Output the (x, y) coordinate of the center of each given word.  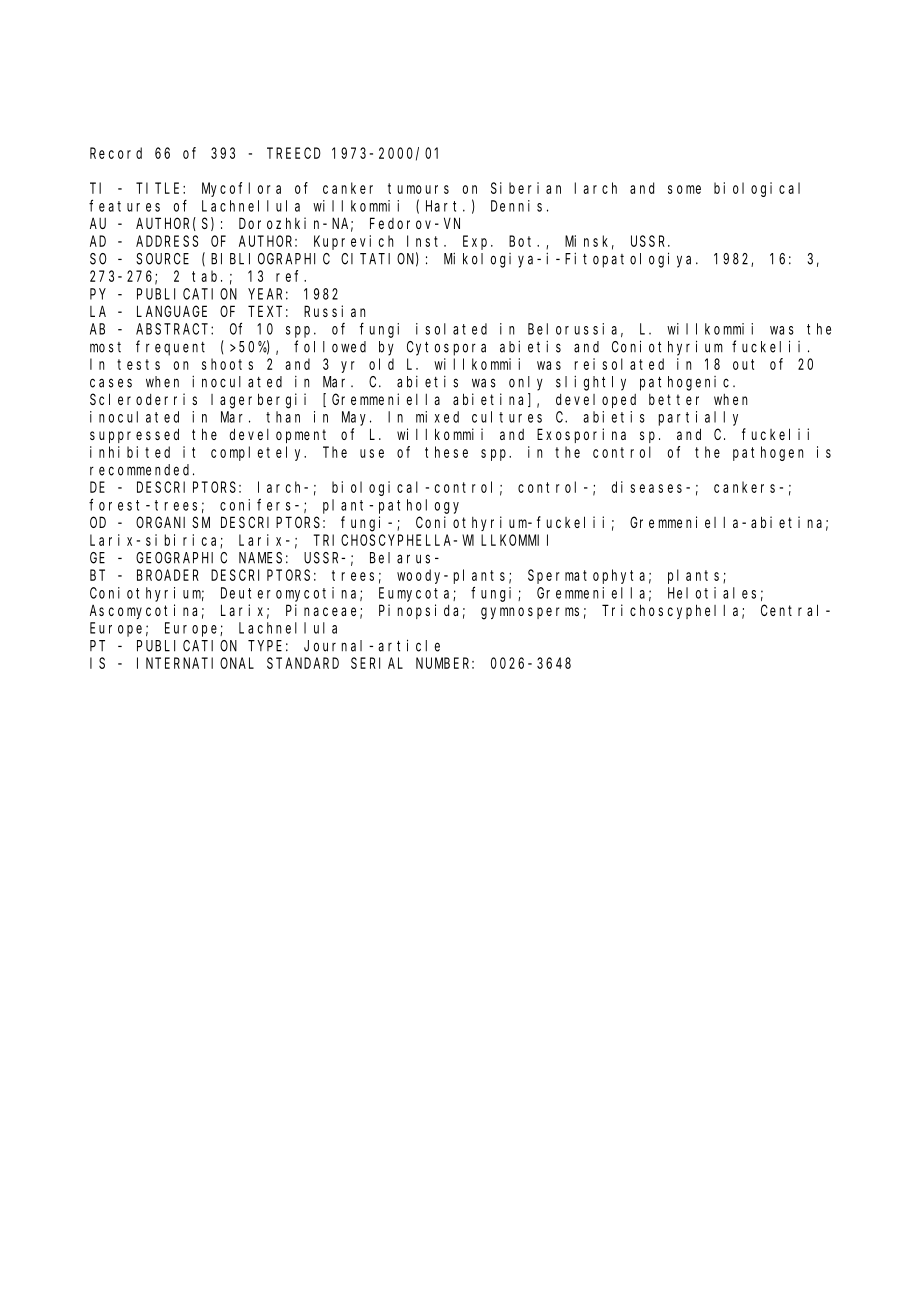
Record (116, 153)
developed (596, 401)
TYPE (265, 646)
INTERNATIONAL (195, 663)
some (684, 189)
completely (258, 453)
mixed (437, 417)
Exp (477, 242)
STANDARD (303, 663)
